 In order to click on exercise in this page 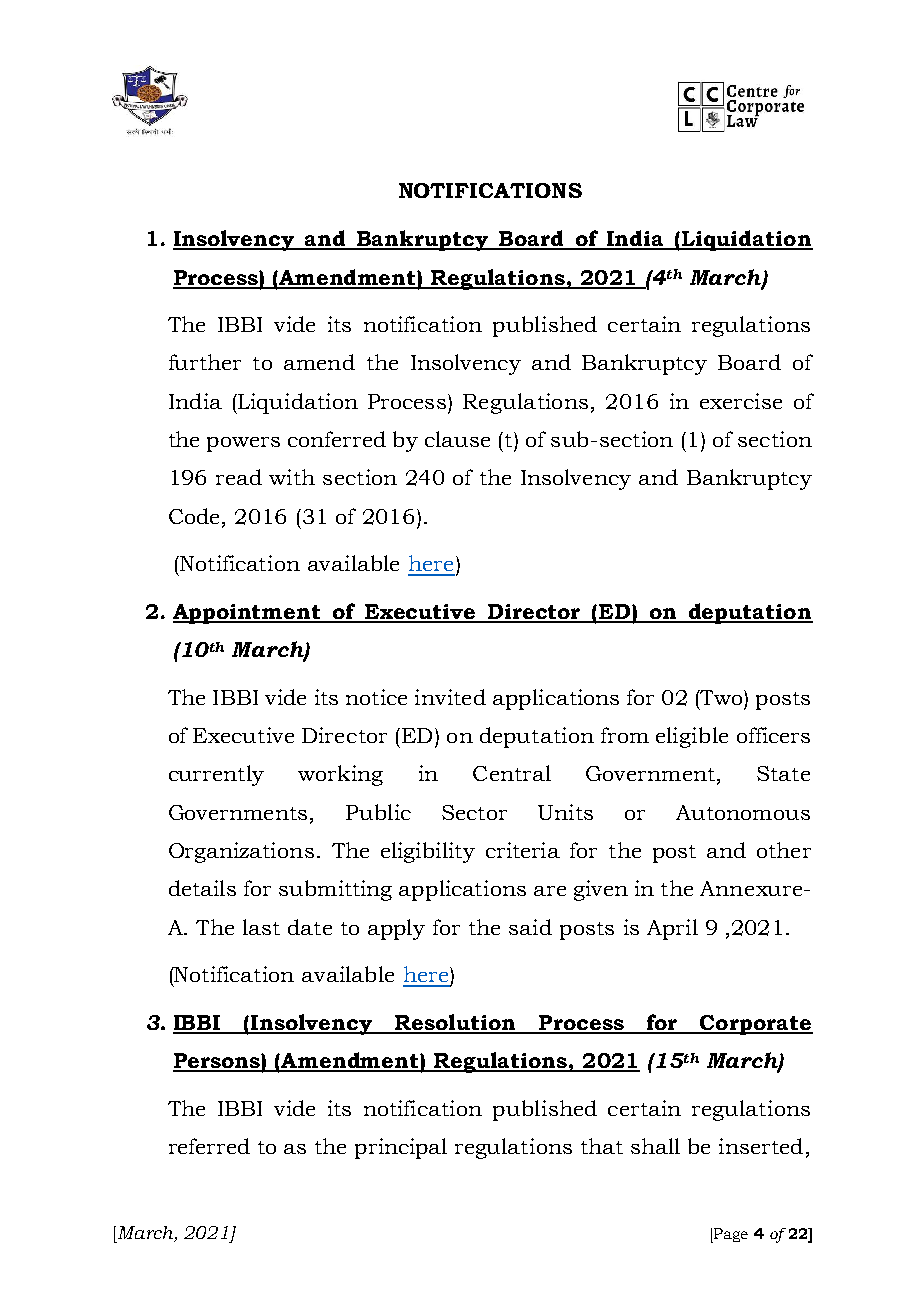, I will do `click(741, 401)`.
